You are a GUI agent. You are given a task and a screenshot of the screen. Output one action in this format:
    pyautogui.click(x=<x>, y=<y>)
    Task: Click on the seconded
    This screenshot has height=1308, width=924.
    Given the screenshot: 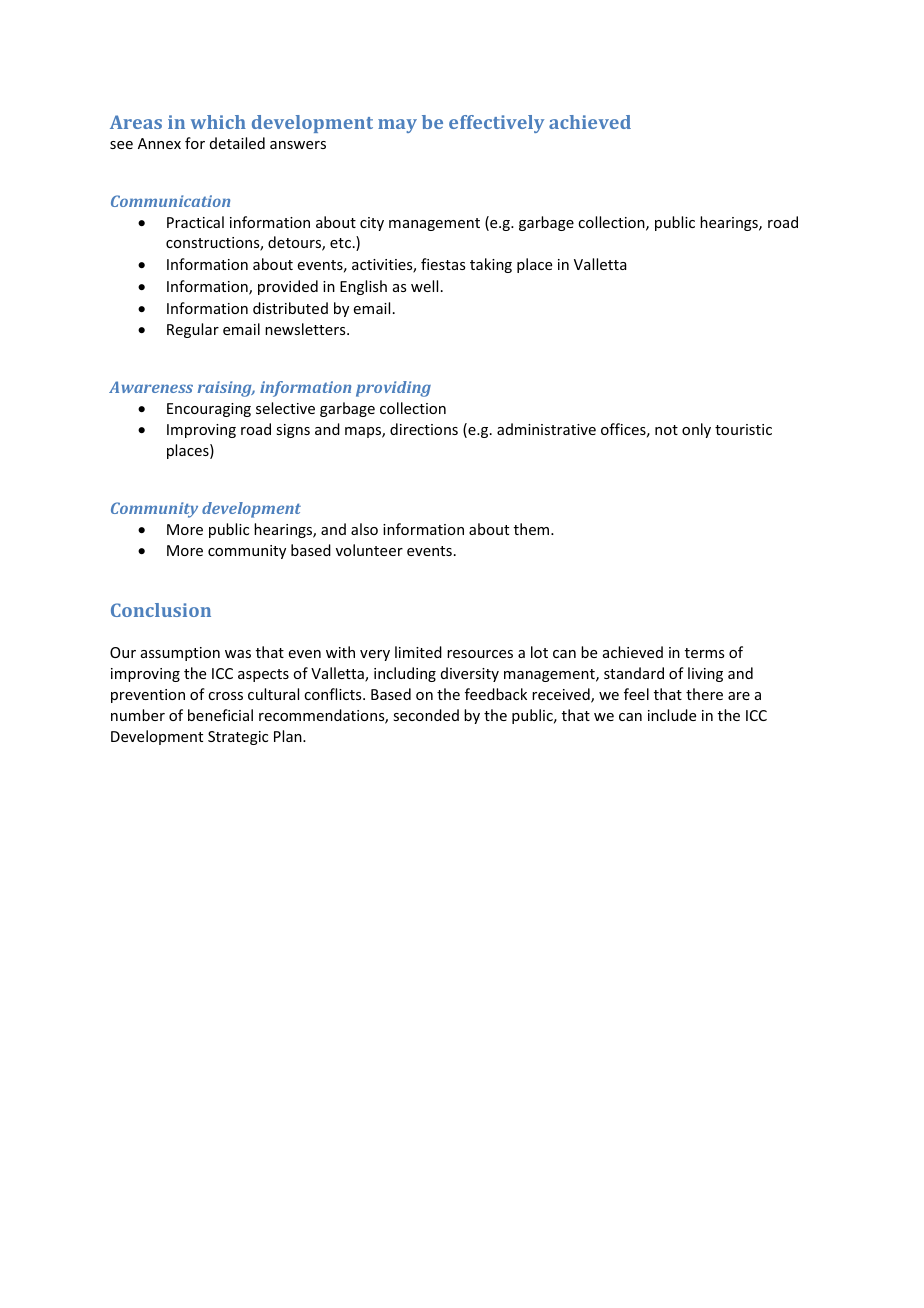 What is the action you would take?
    pyautogui.click(x=426, y=715)
